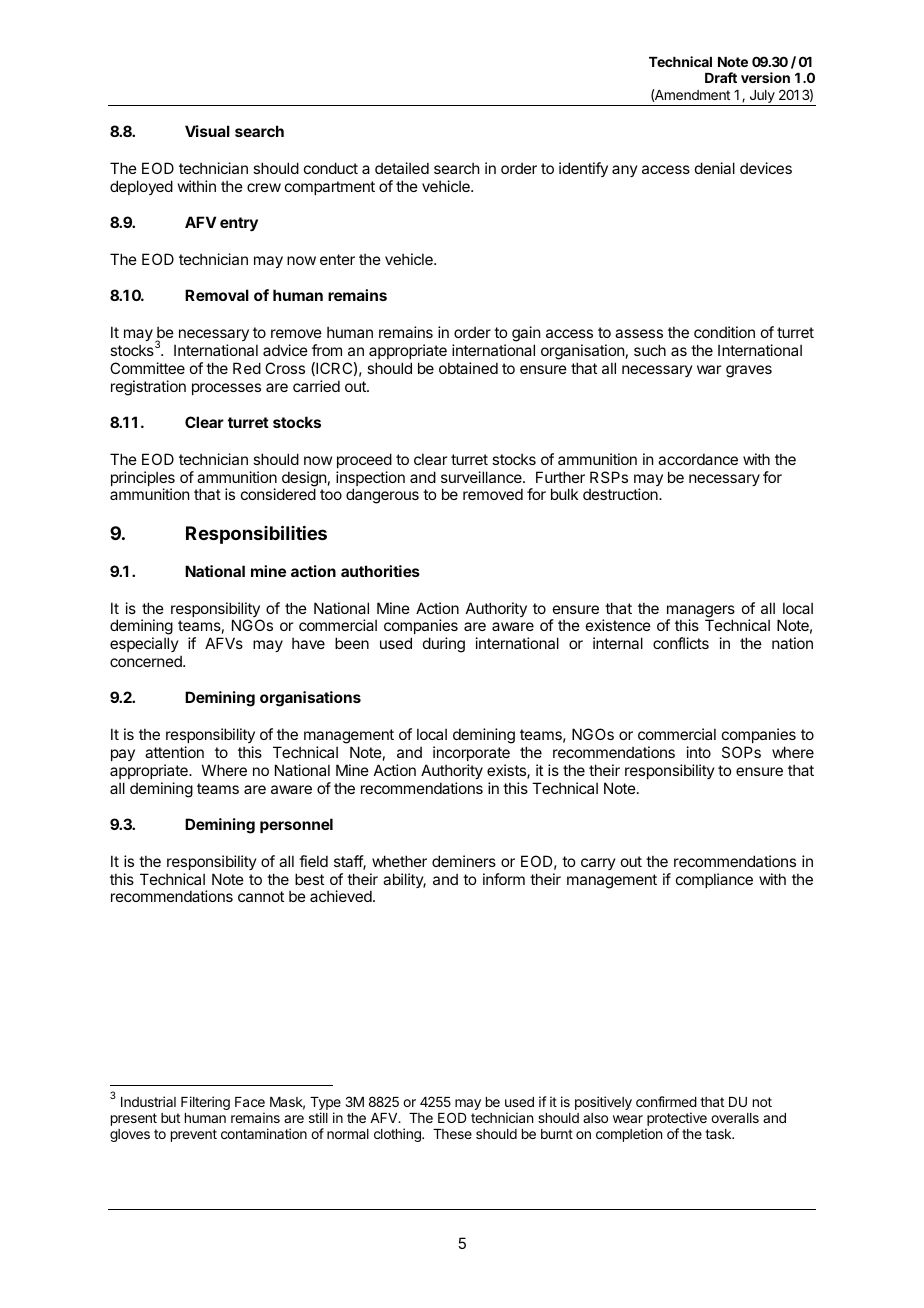 The height and width of the screenshot is (1308, 924). Describe the element at coordinates (701, 612) in the screenshot. I see `managers` at that location.
